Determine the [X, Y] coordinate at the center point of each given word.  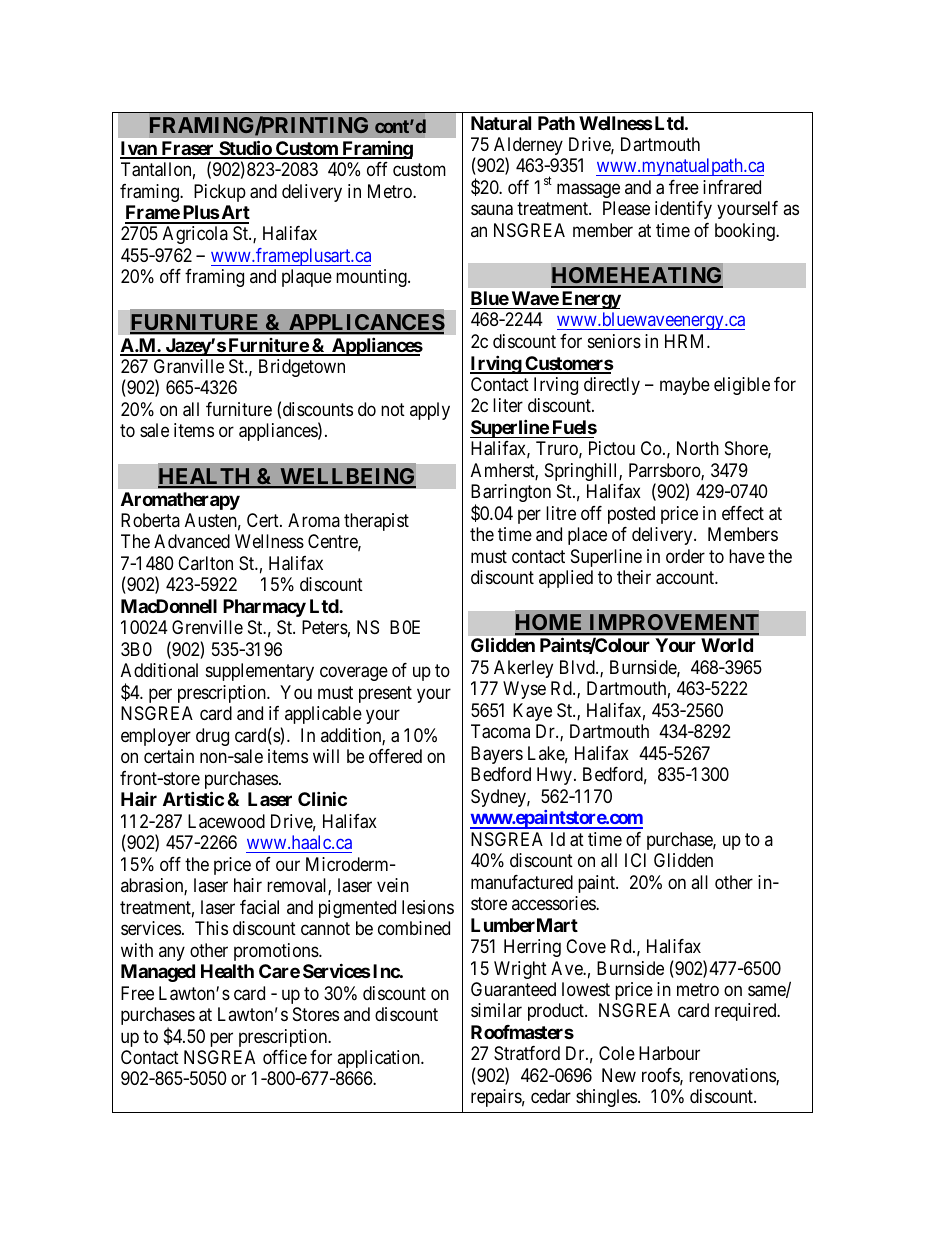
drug [212, 737]
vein [393, 885]
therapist [376, 522]
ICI [635, 860]
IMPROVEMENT [673, 624]
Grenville [207, 627]
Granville [189, 366]
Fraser [187, 149]
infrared [732, 187]
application [379, 1059]
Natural [501, 123]
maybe [685, 386]
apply [430, 411]
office [285, 1057]
